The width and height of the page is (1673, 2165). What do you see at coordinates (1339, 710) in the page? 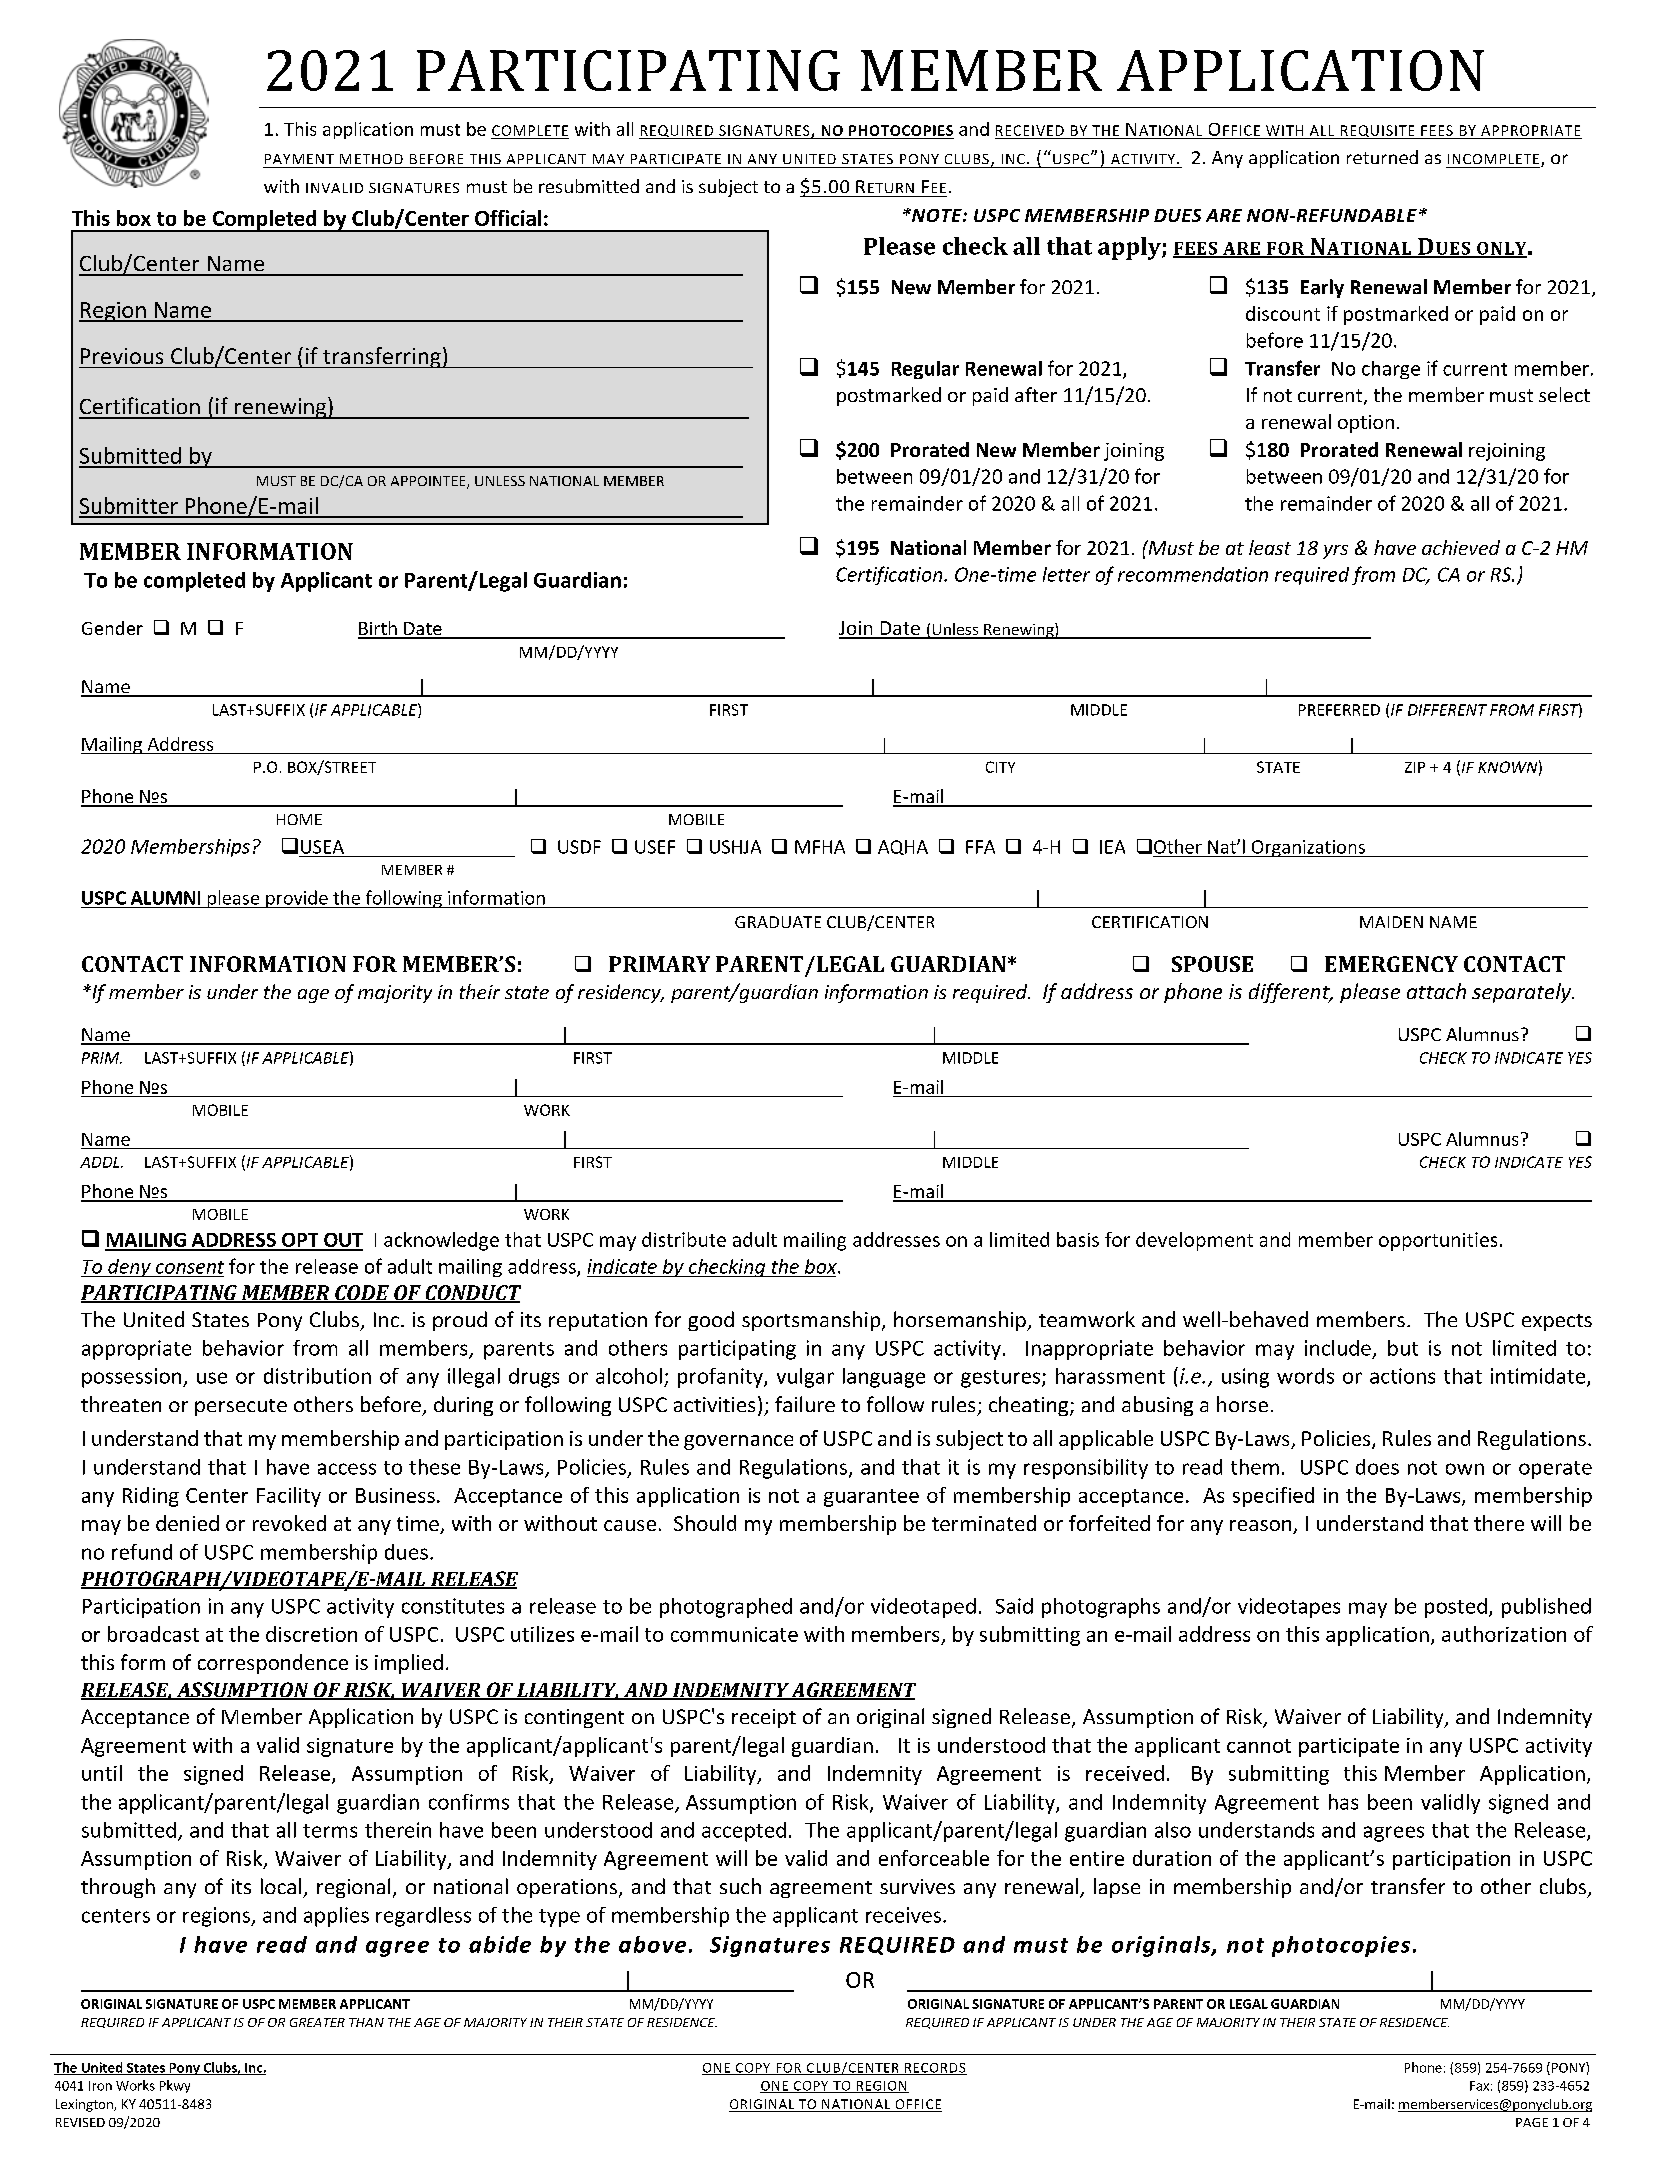
I see `PREFERRED` at bounding box center [1339, 710].
